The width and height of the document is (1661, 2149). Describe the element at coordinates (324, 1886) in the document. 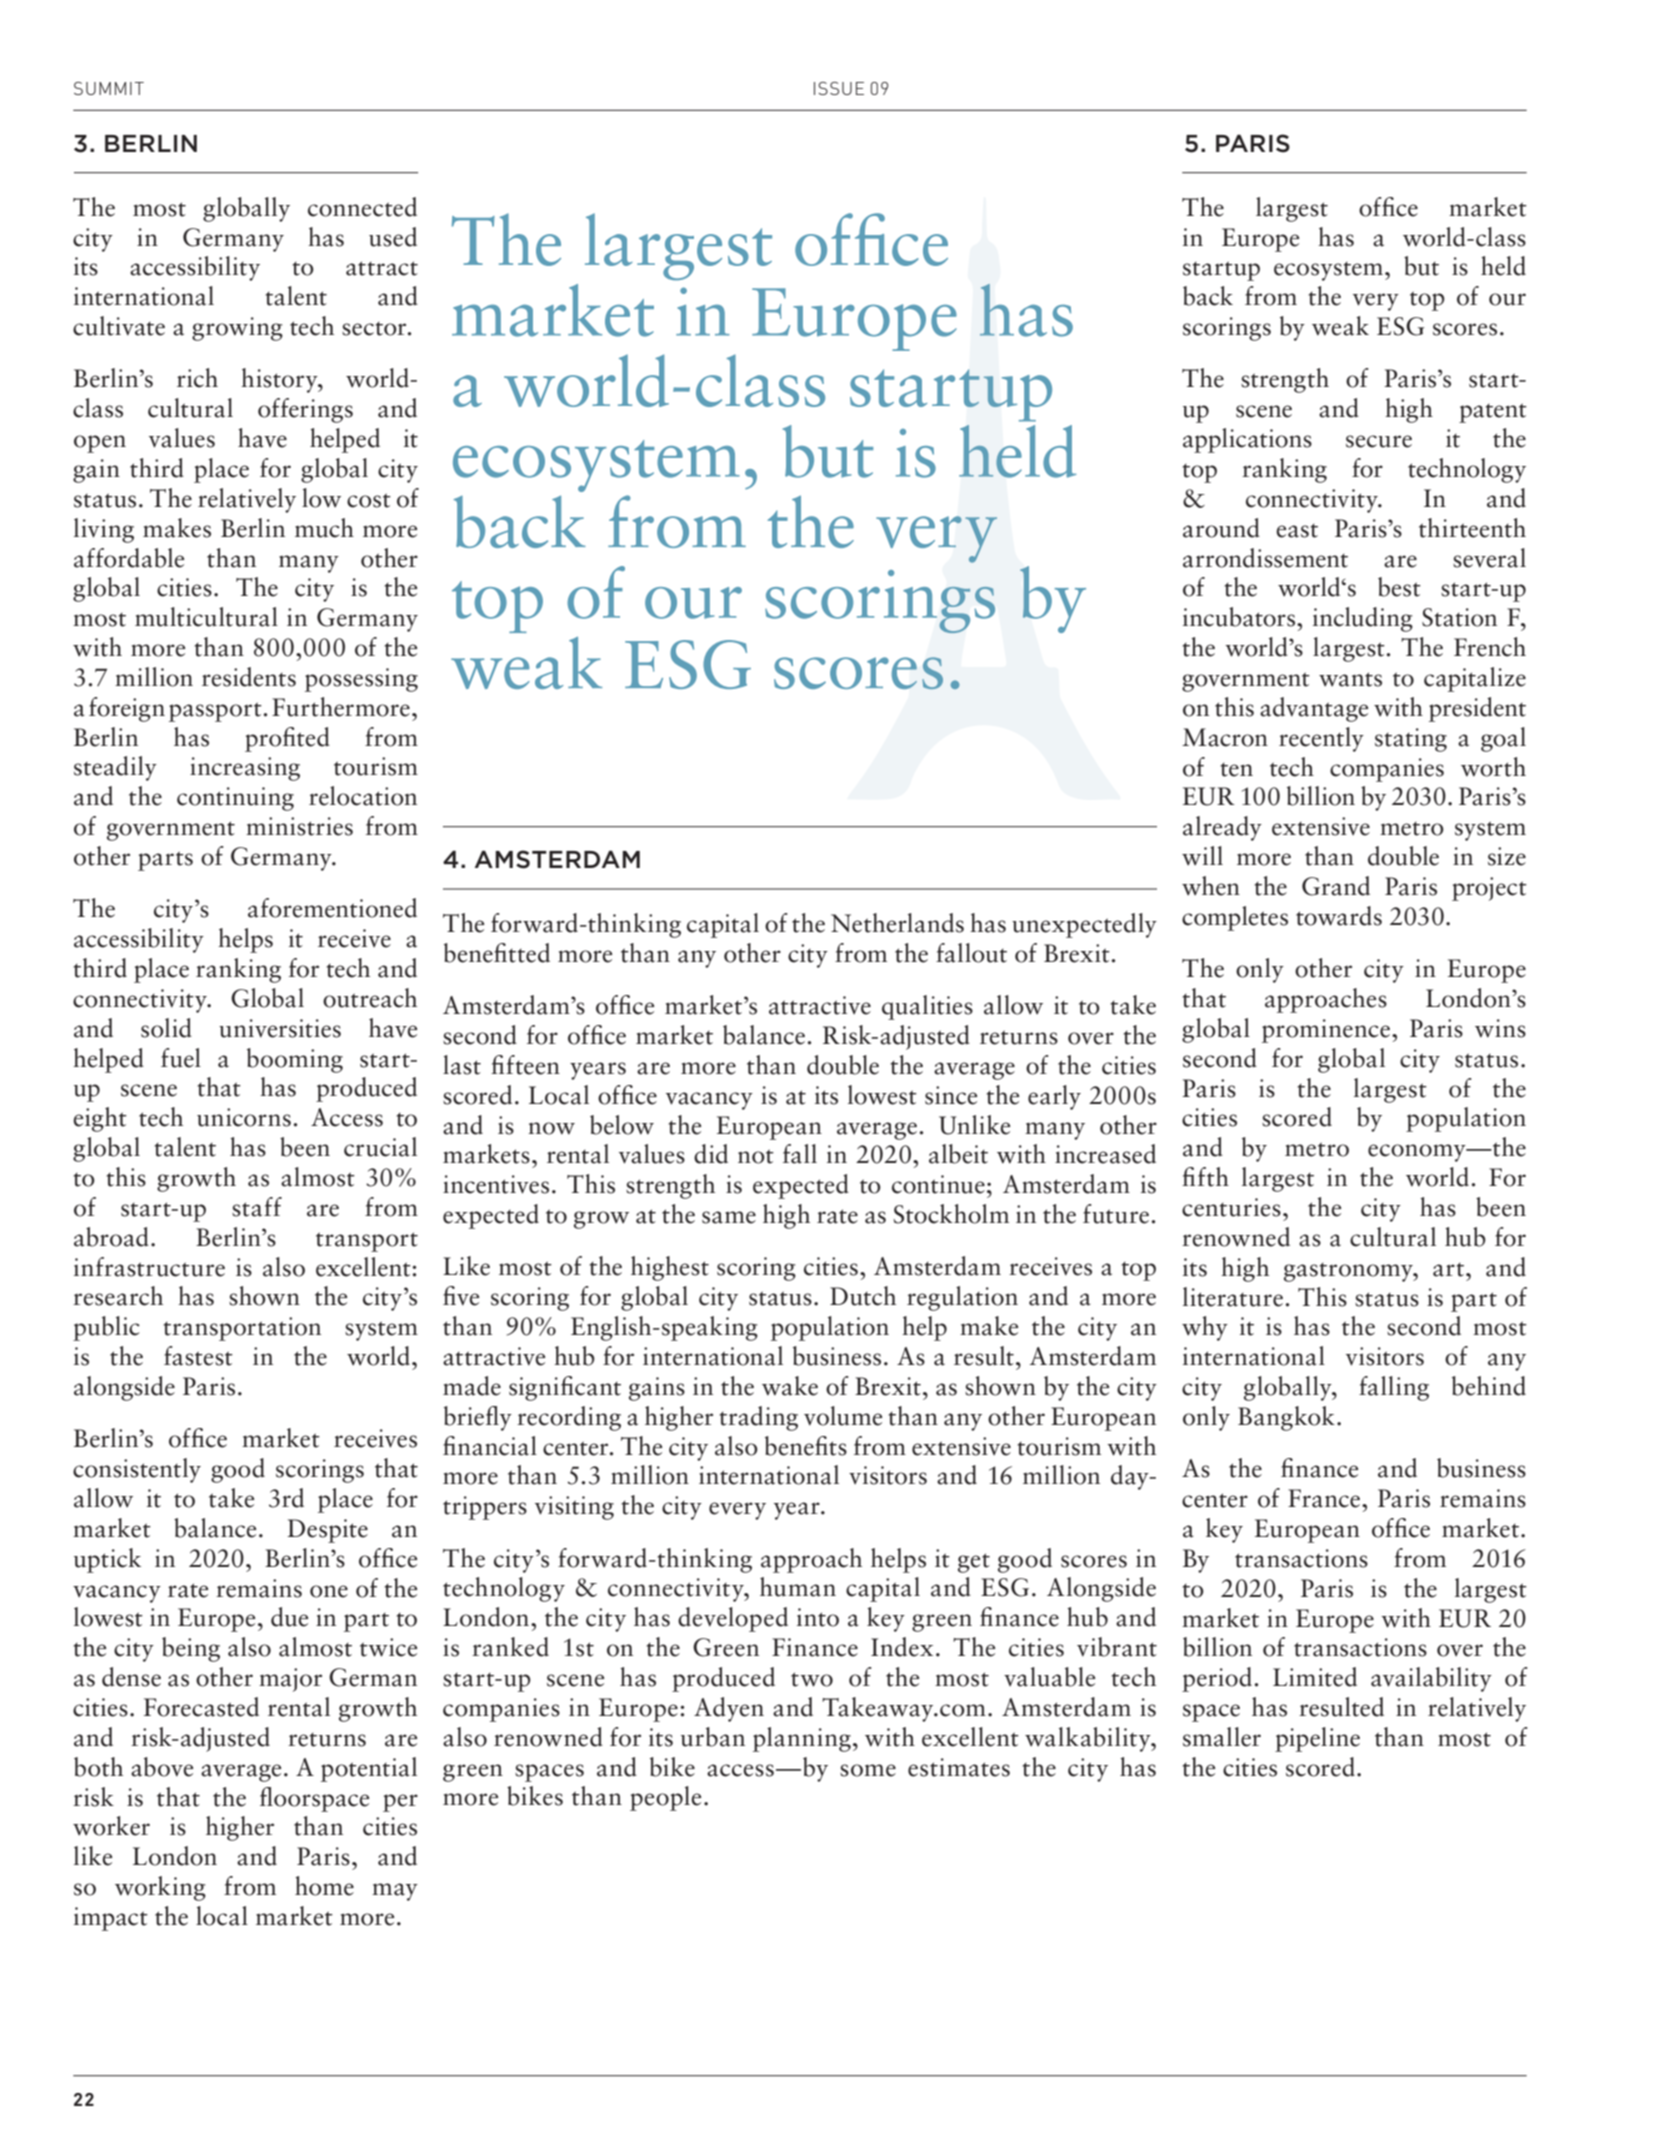

I see `home` at that location.
